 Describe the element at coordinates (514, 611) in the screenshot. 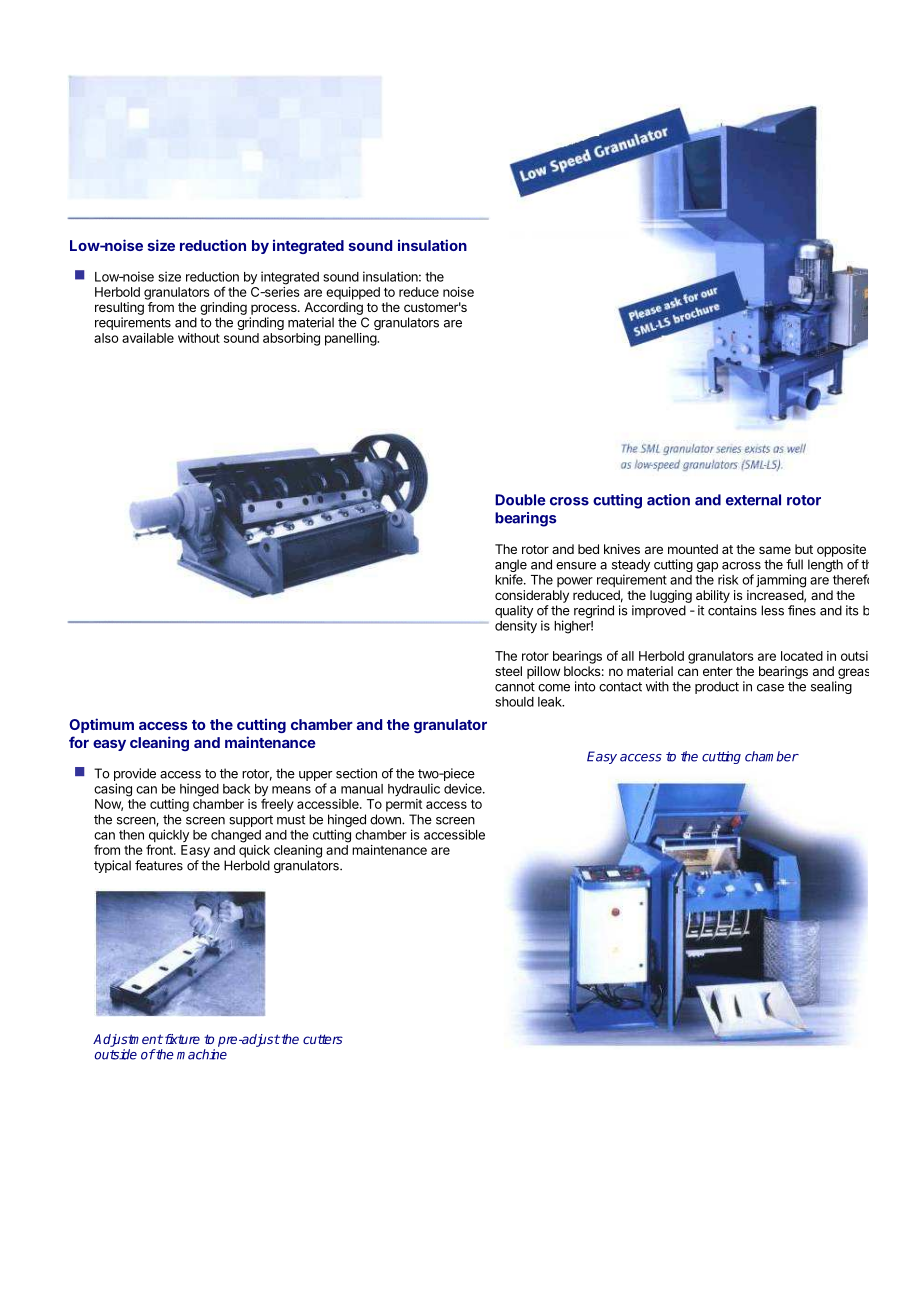

I see `quality` at that location.
